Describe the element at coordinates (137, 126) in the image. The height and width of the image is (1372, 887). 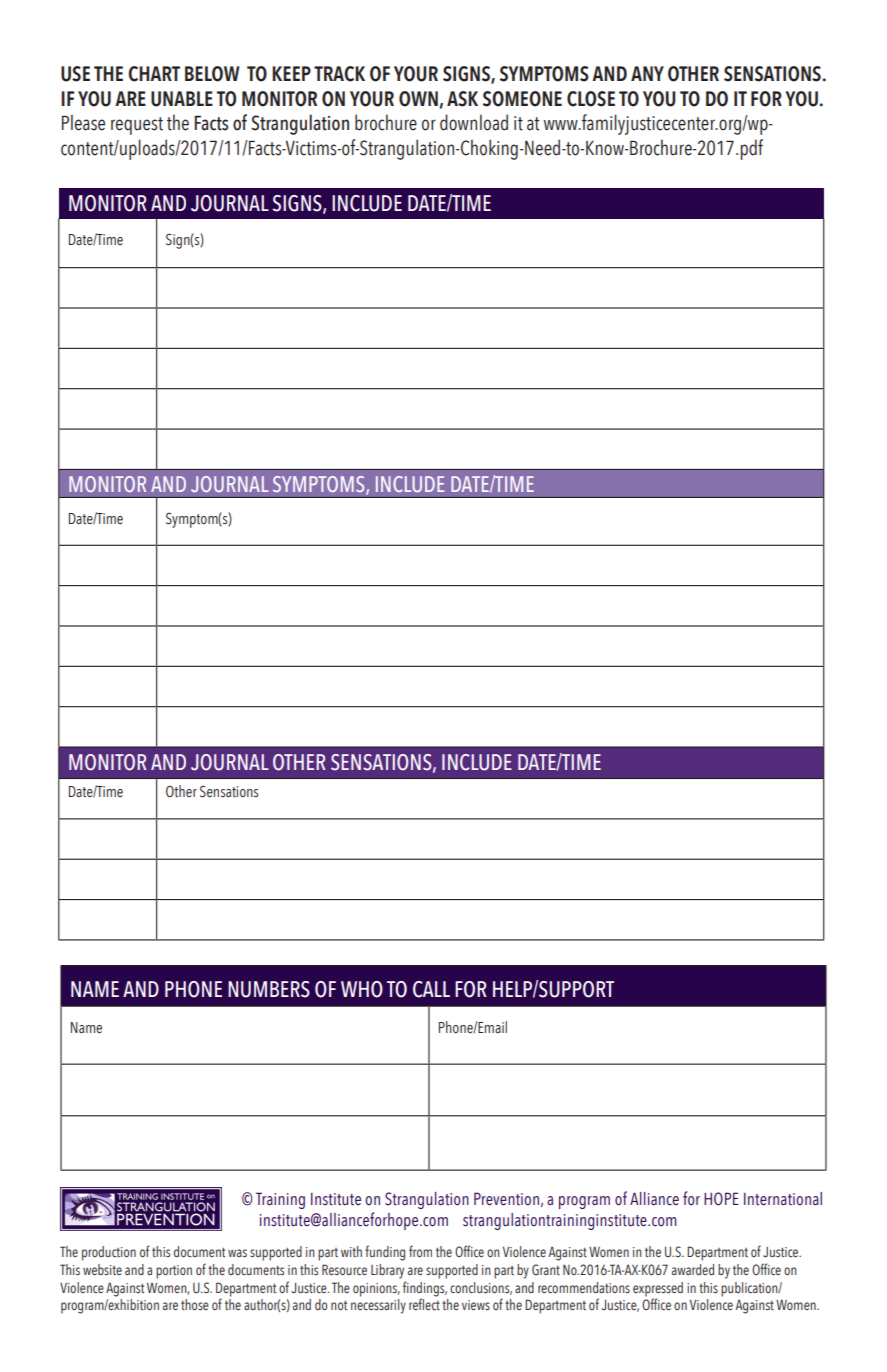
I see `request` at that location.
